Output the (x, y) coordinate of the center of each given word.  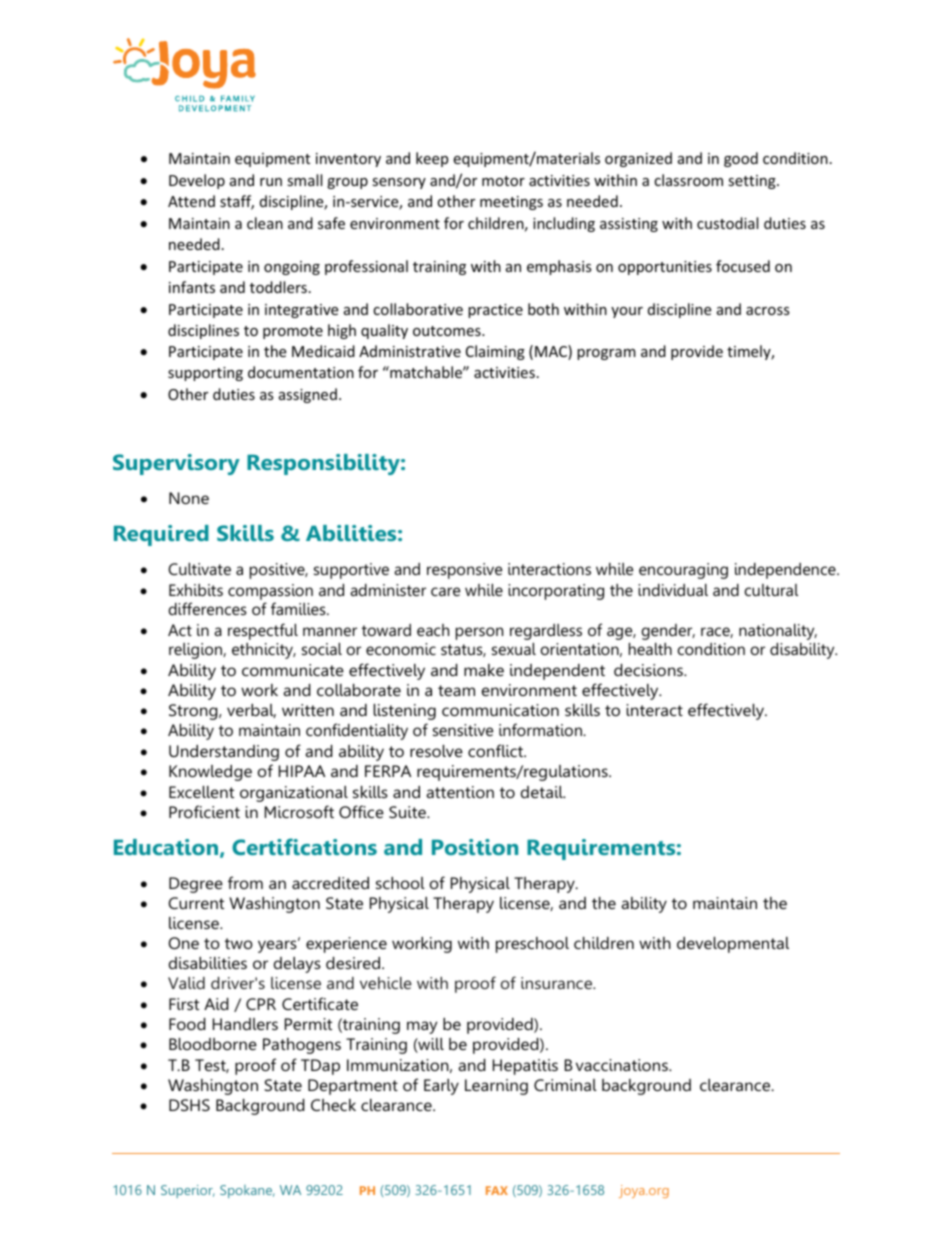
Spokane (247, 1191)
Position (475, 847)
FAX (497, 1190)
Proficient (204, 811)
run (271, 182)
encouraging (683, 571)
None (189, 498)
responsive (464, 571)
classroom (688, 180)
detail (543, 792)
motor (503, 181)
